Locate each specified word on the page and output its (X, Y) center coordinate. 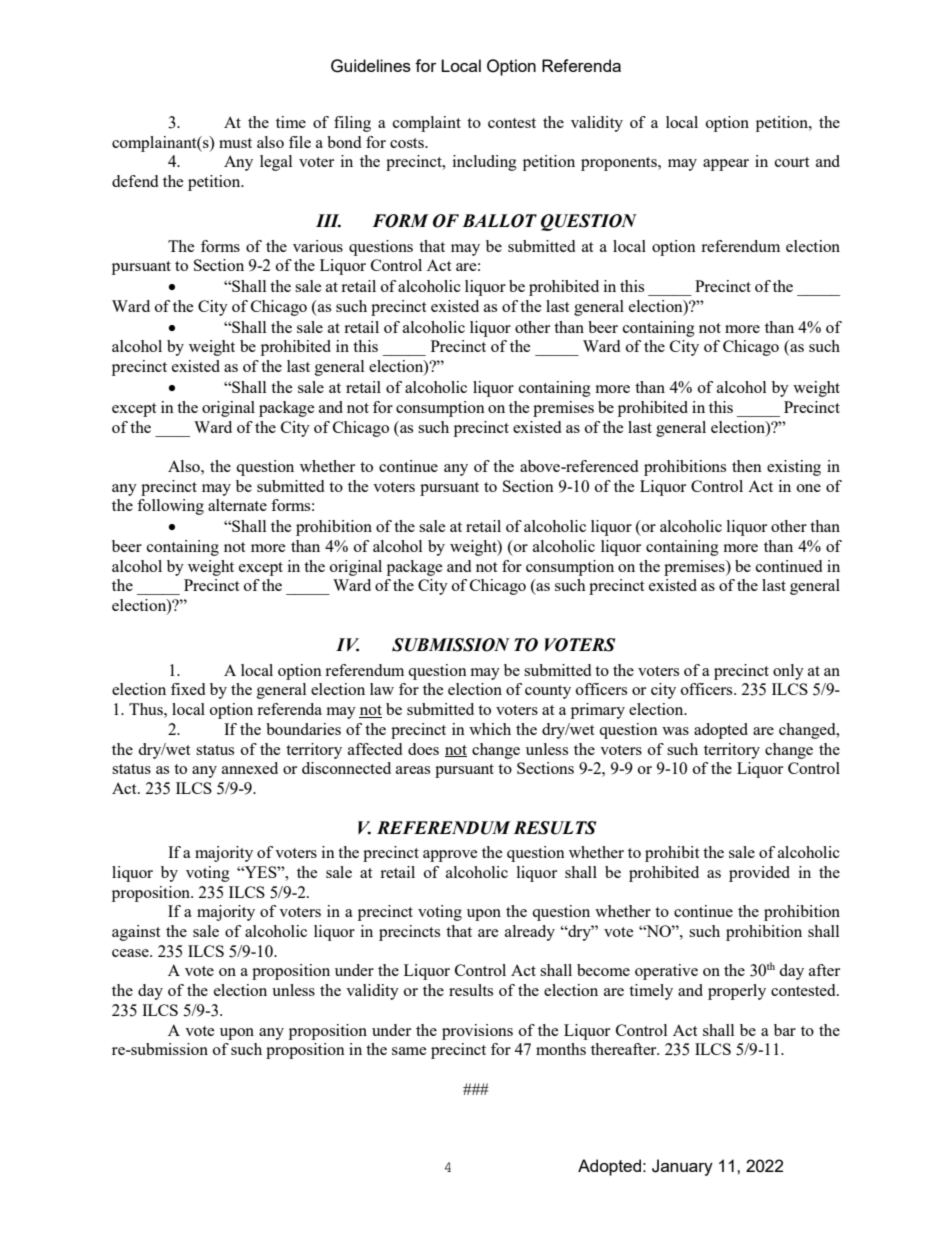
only (788, 672)
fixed (188, 689)
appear (726, 165)
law (382, 689)
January (682, 1167)
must (235, 143)
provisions (477, 1032)
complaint (427, 124)
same (409, 1051)
